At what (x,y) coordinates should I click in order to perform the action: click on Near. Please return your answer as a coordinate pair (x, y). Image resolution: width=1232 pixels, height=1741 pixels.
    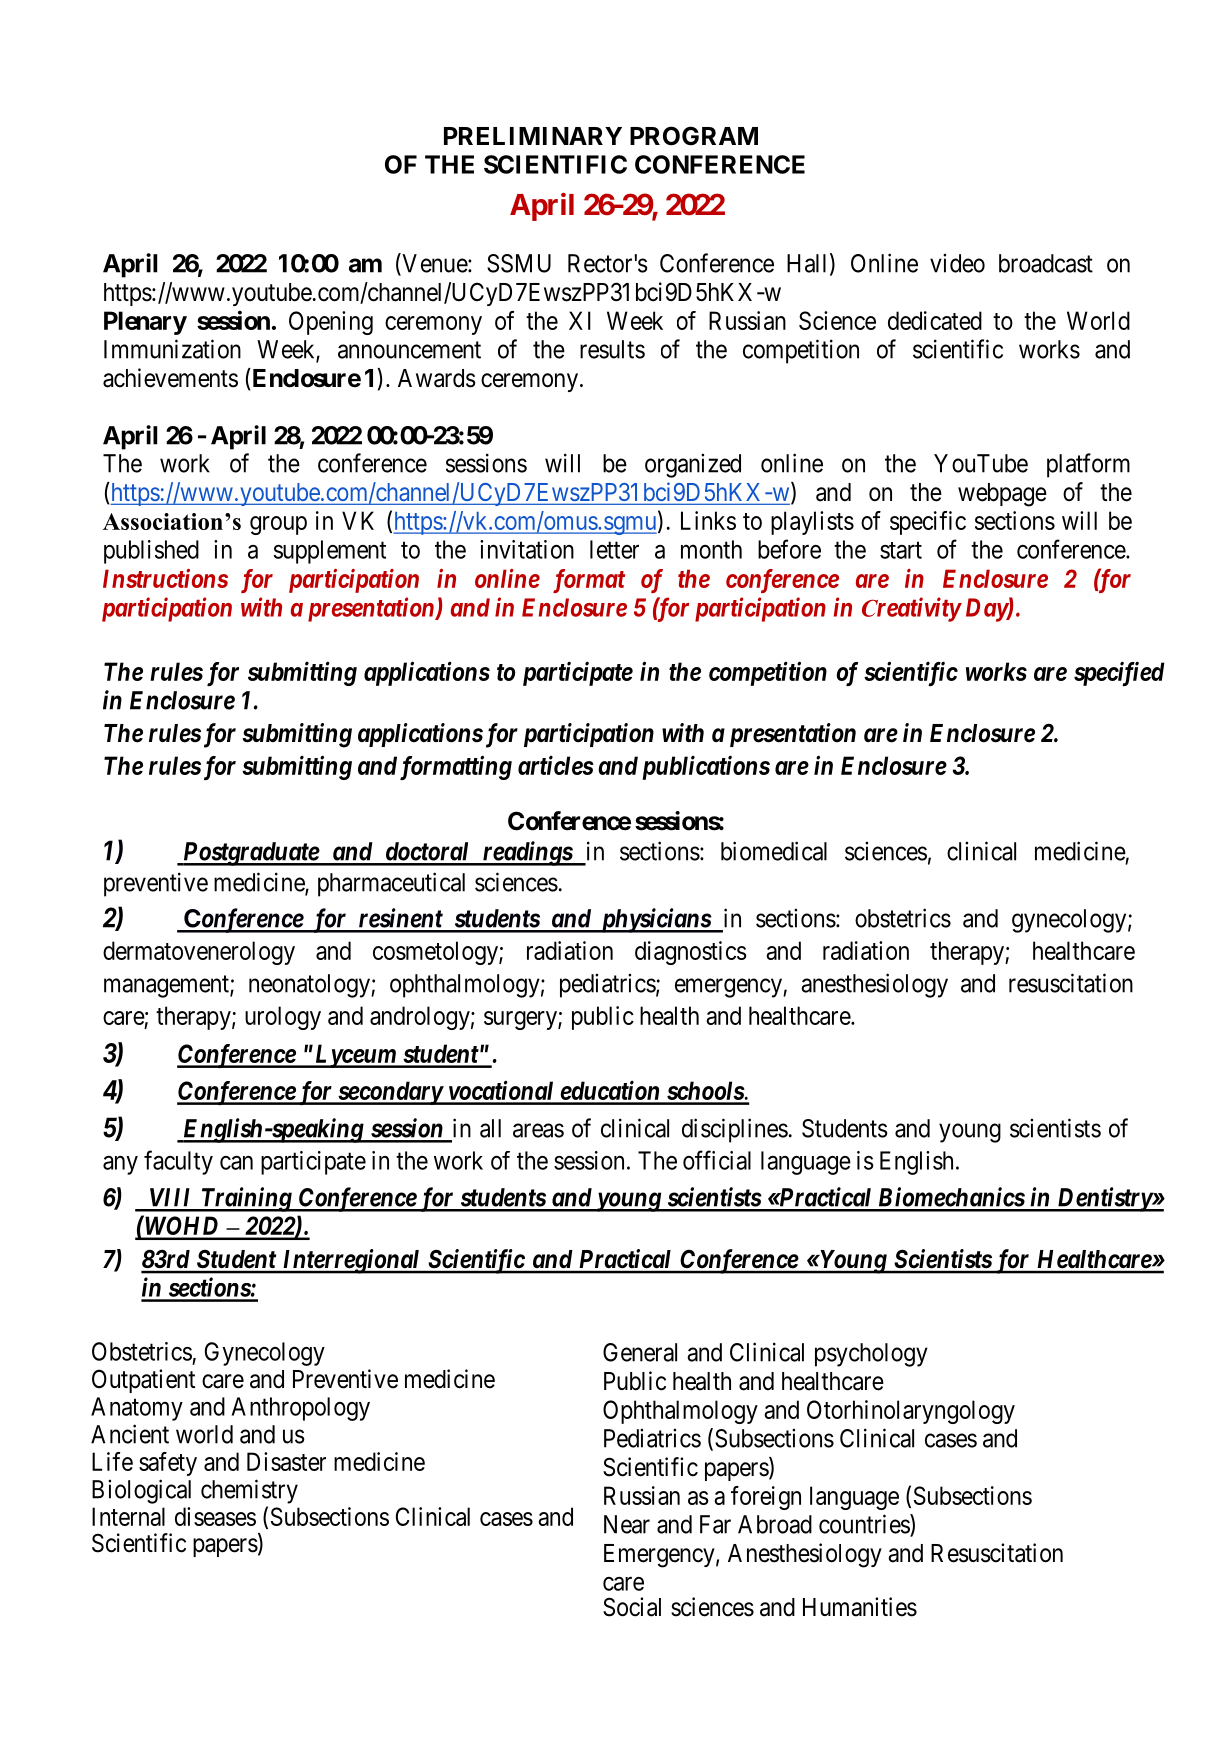
    Looking at the image, I should click on (627, 1524).
